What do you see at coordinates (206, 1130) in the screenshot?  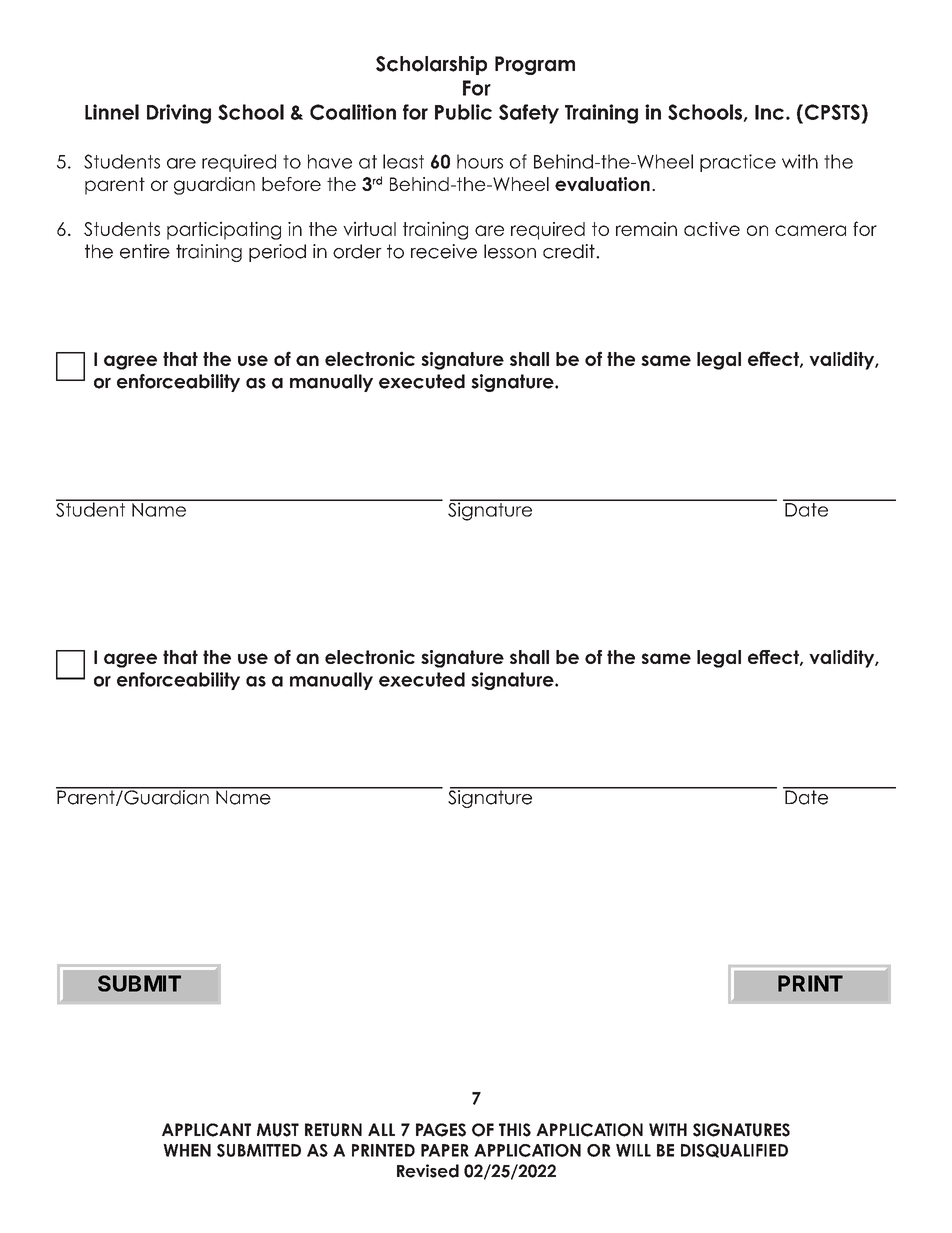 I see `APPLICANT` at bounding box center [206, 1130].
